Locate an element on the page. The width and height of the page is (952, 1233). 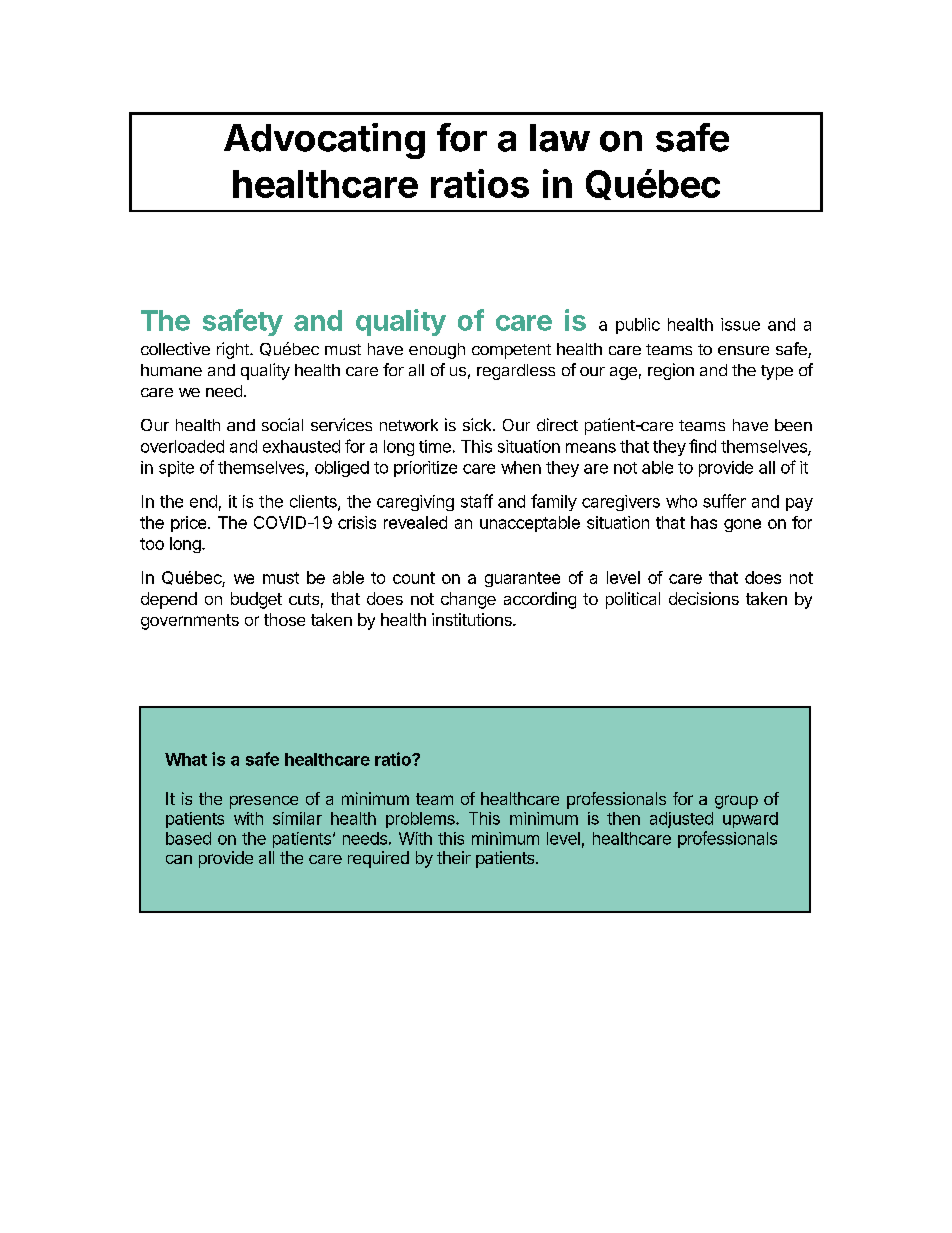
staff is located at coordinates (477, 501).
